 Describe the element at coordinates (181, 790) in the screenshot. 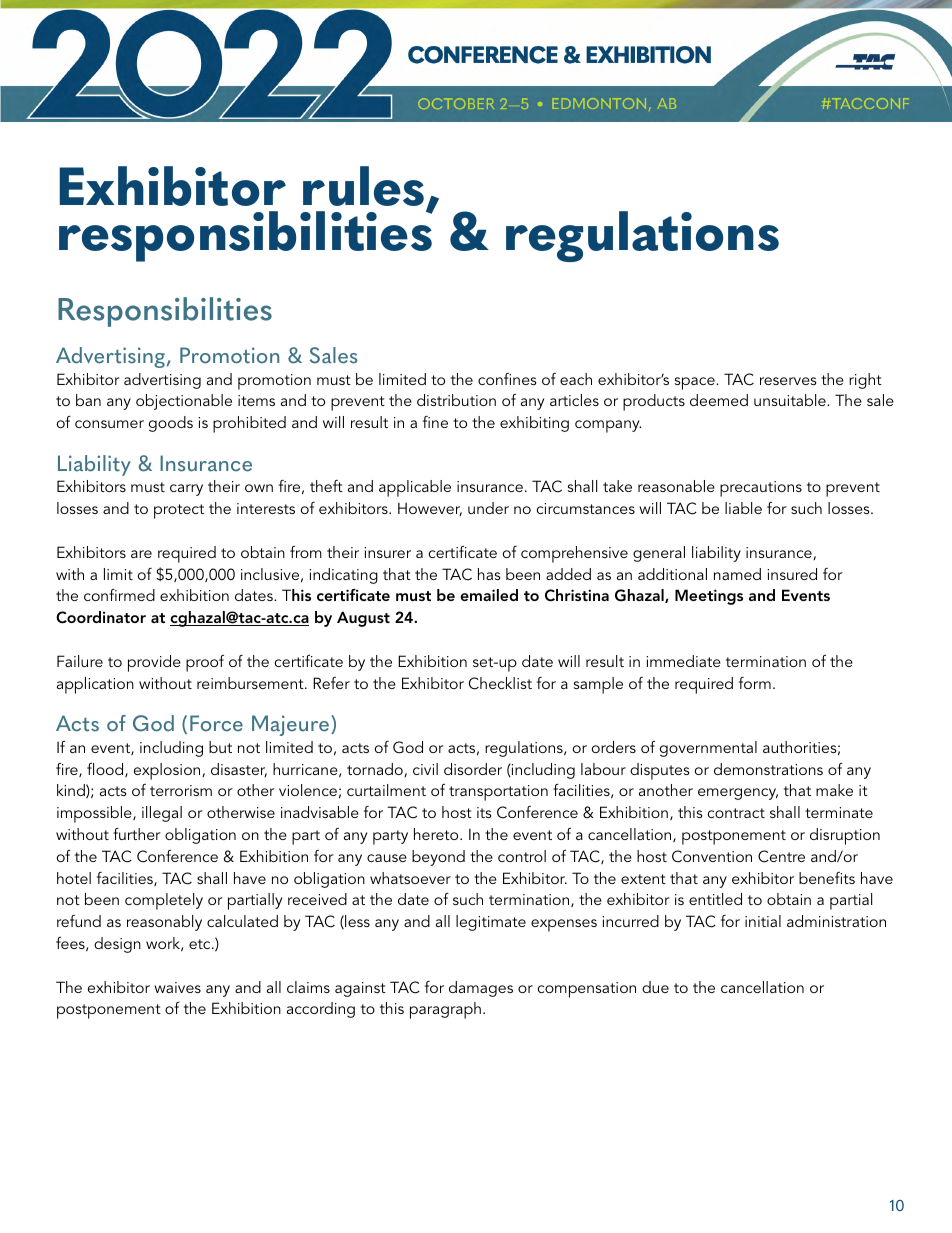

I see `terrorism` at that location.
